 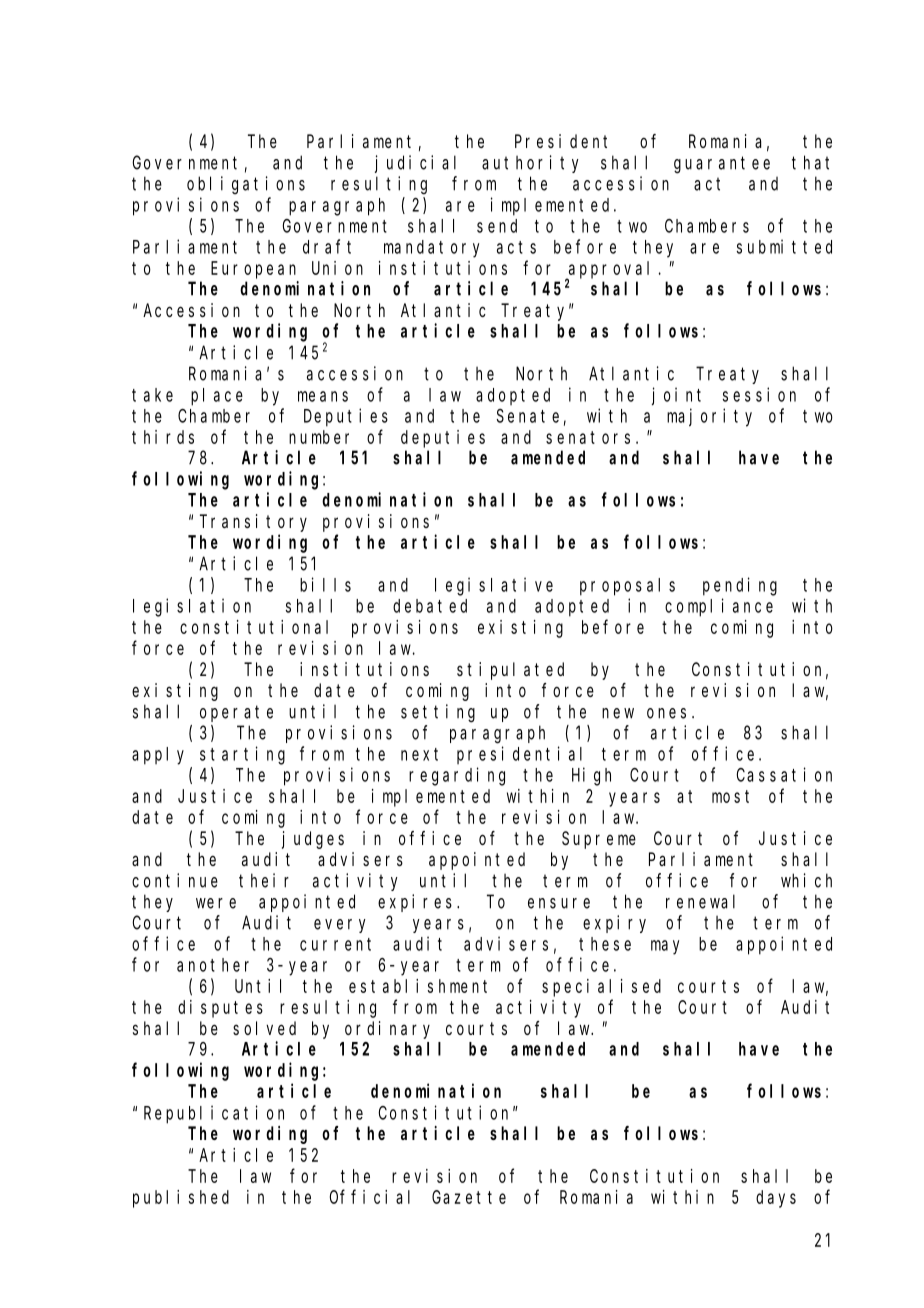 I want to click on Union, so click(x=337, y=268).
